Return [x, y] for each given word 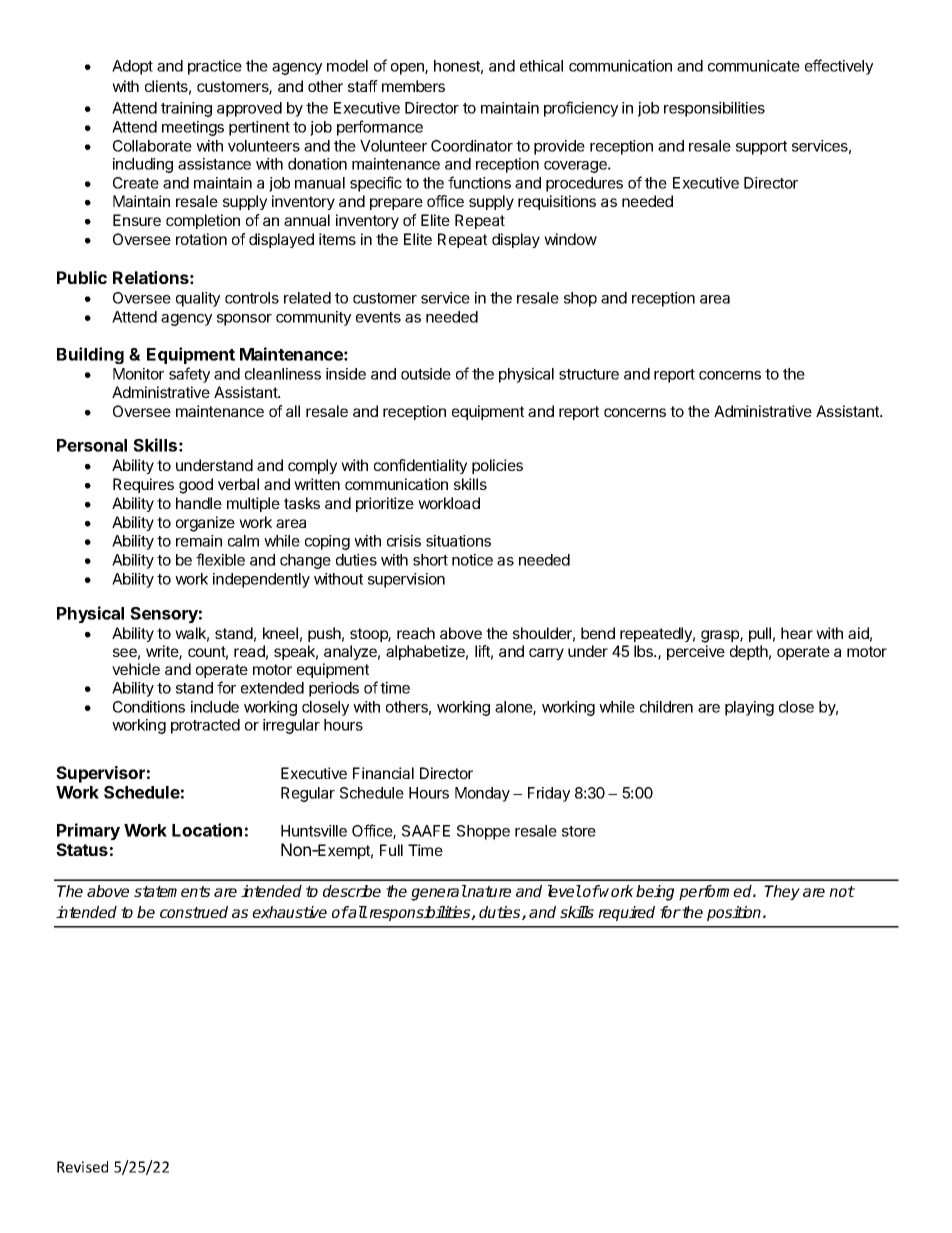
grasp [721, 636]
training [186, 109]
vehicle [136, 669]
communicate [754, 66]
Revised [82, 1167]
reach [416, 633]
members [413, 86]
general [439, 893]
